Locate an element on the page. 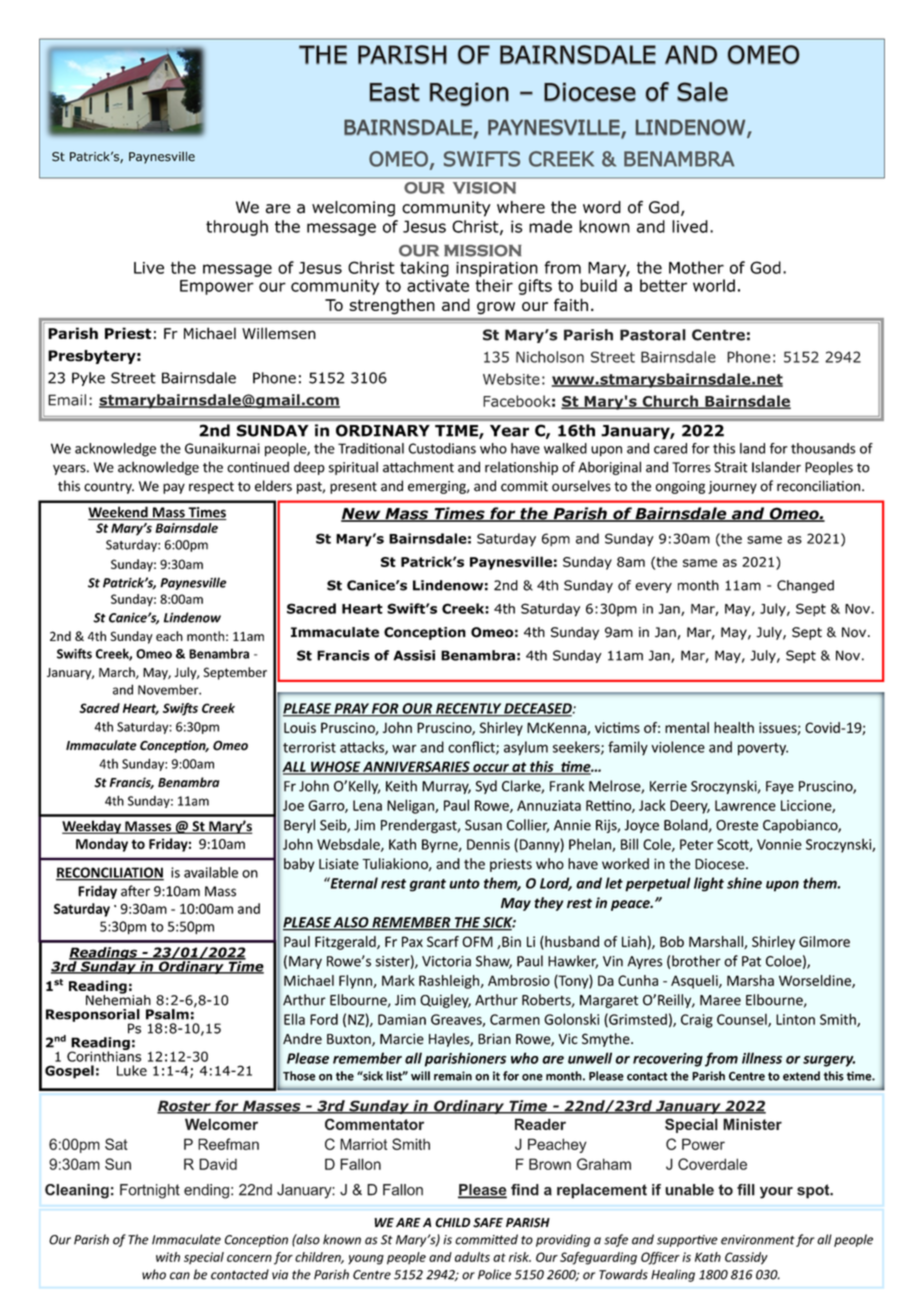  with is located at coordinates (168, 1257).
